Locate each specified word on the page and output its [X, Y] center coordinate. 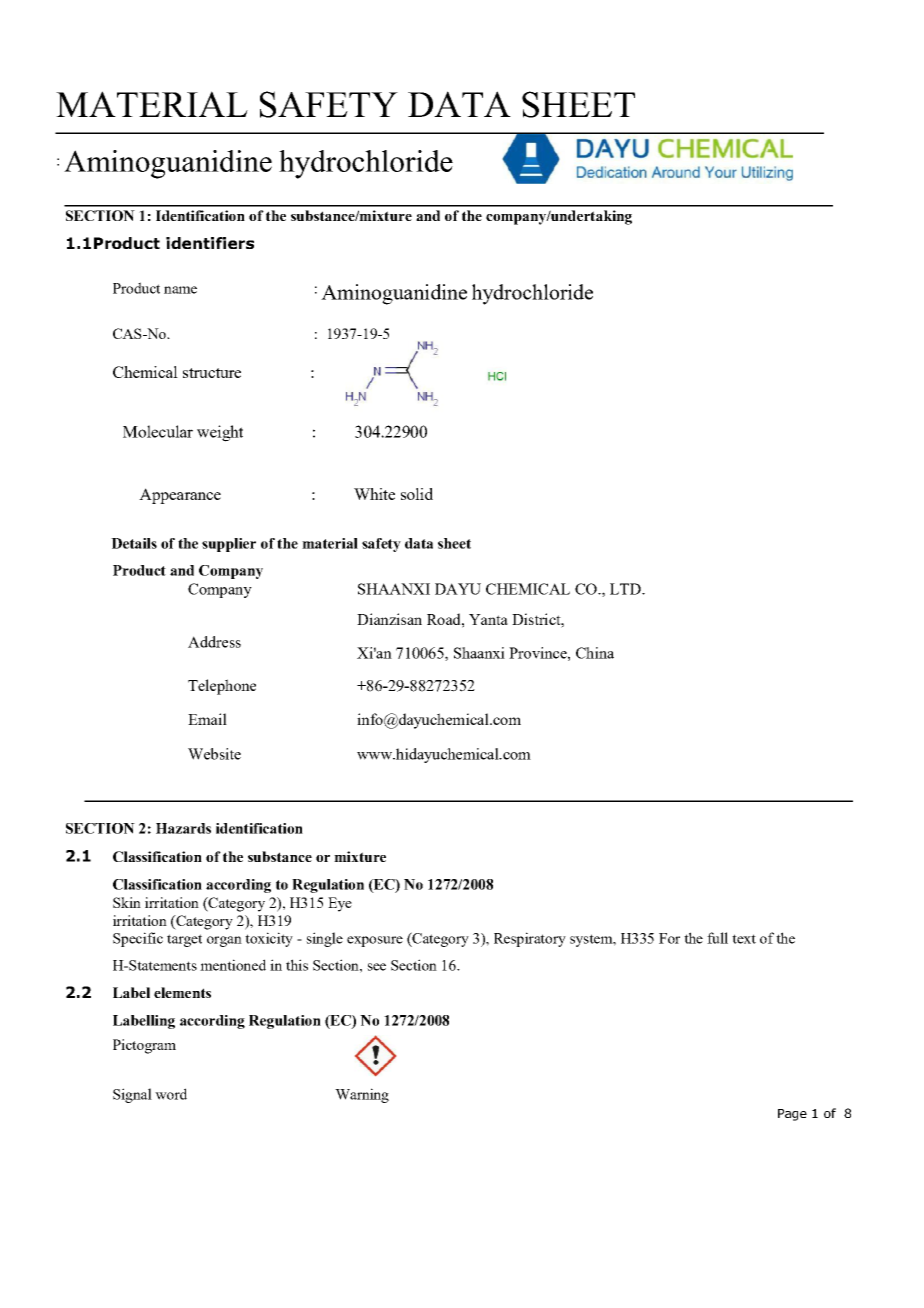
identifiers [210, 243]
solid [417, 494]
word [171, 1094]
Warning [362, 1095]
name [180, 290]
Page [792, 1115]
